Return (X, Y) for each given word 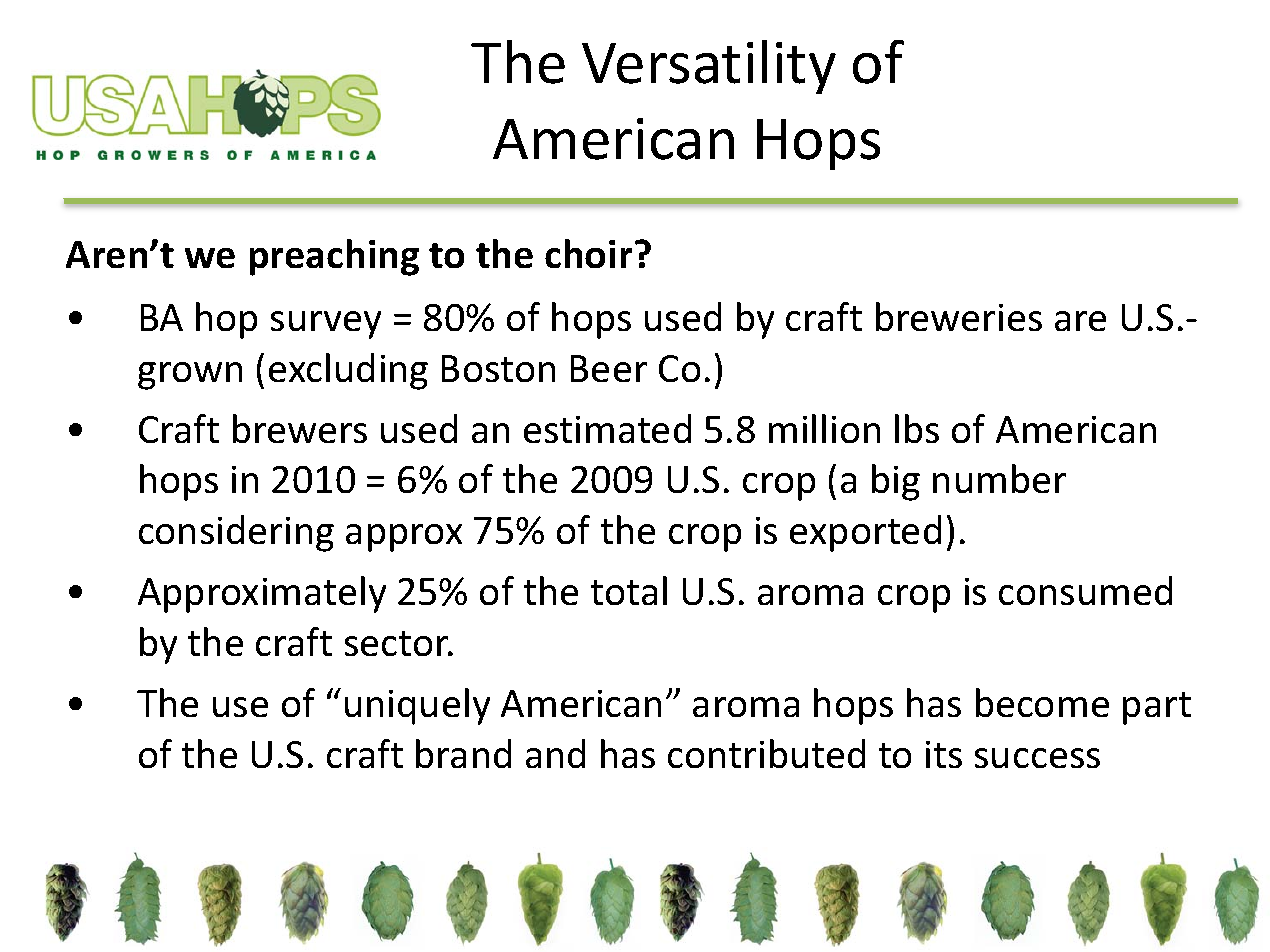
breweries (959, 316)
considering (236, 533)
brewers (300, 428)
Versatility (709, 67)
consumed (1085, 590)
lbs (917, 428)
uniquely (417, 706)
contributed (766, 753)
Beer (609, 368)
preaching (334, 257)
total (629, 590)
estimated (607, 428)
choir (588, 253)
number (999, 478)
